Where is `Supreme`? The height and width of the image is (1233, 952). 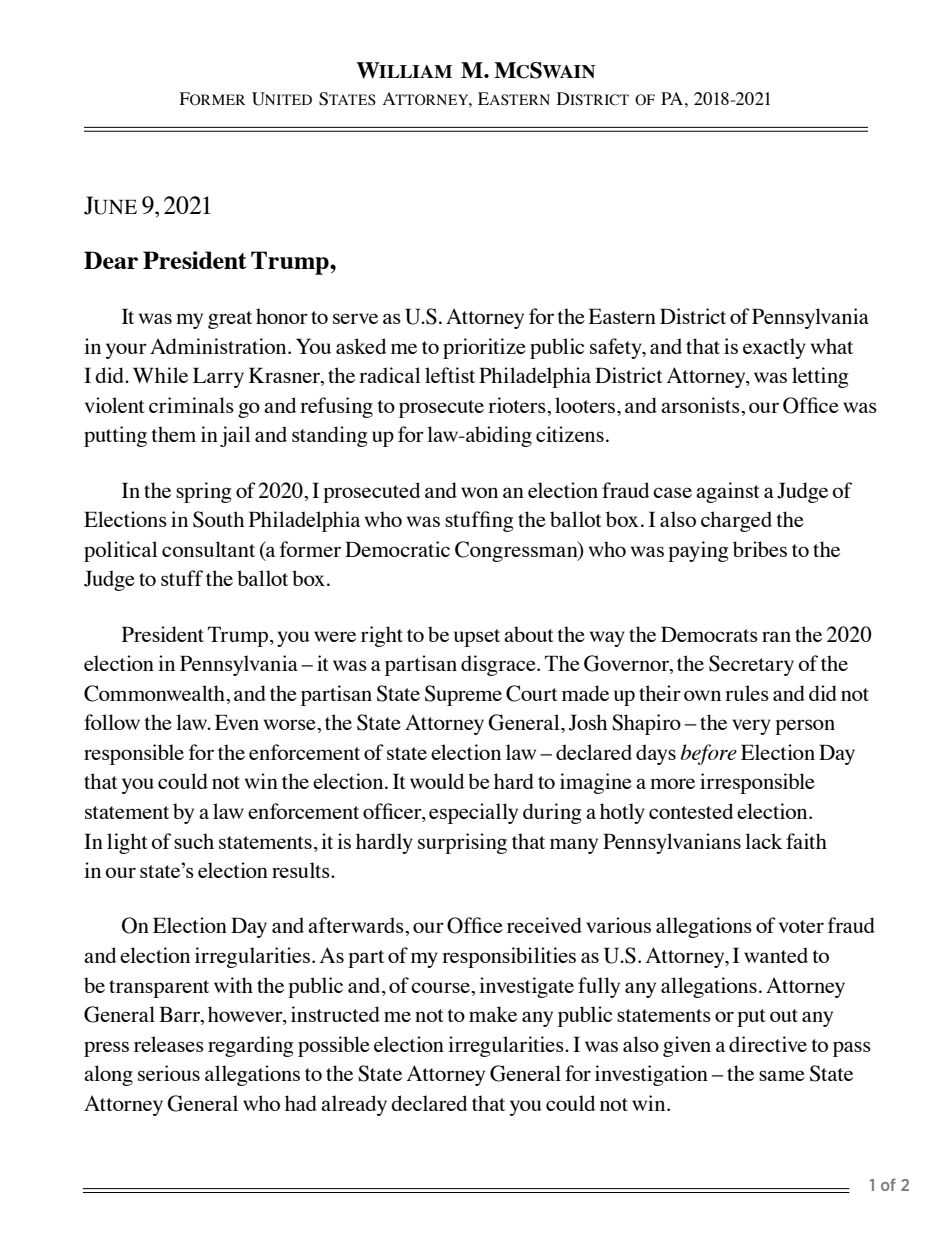 Supreme is located at coordinates (463, 695).
